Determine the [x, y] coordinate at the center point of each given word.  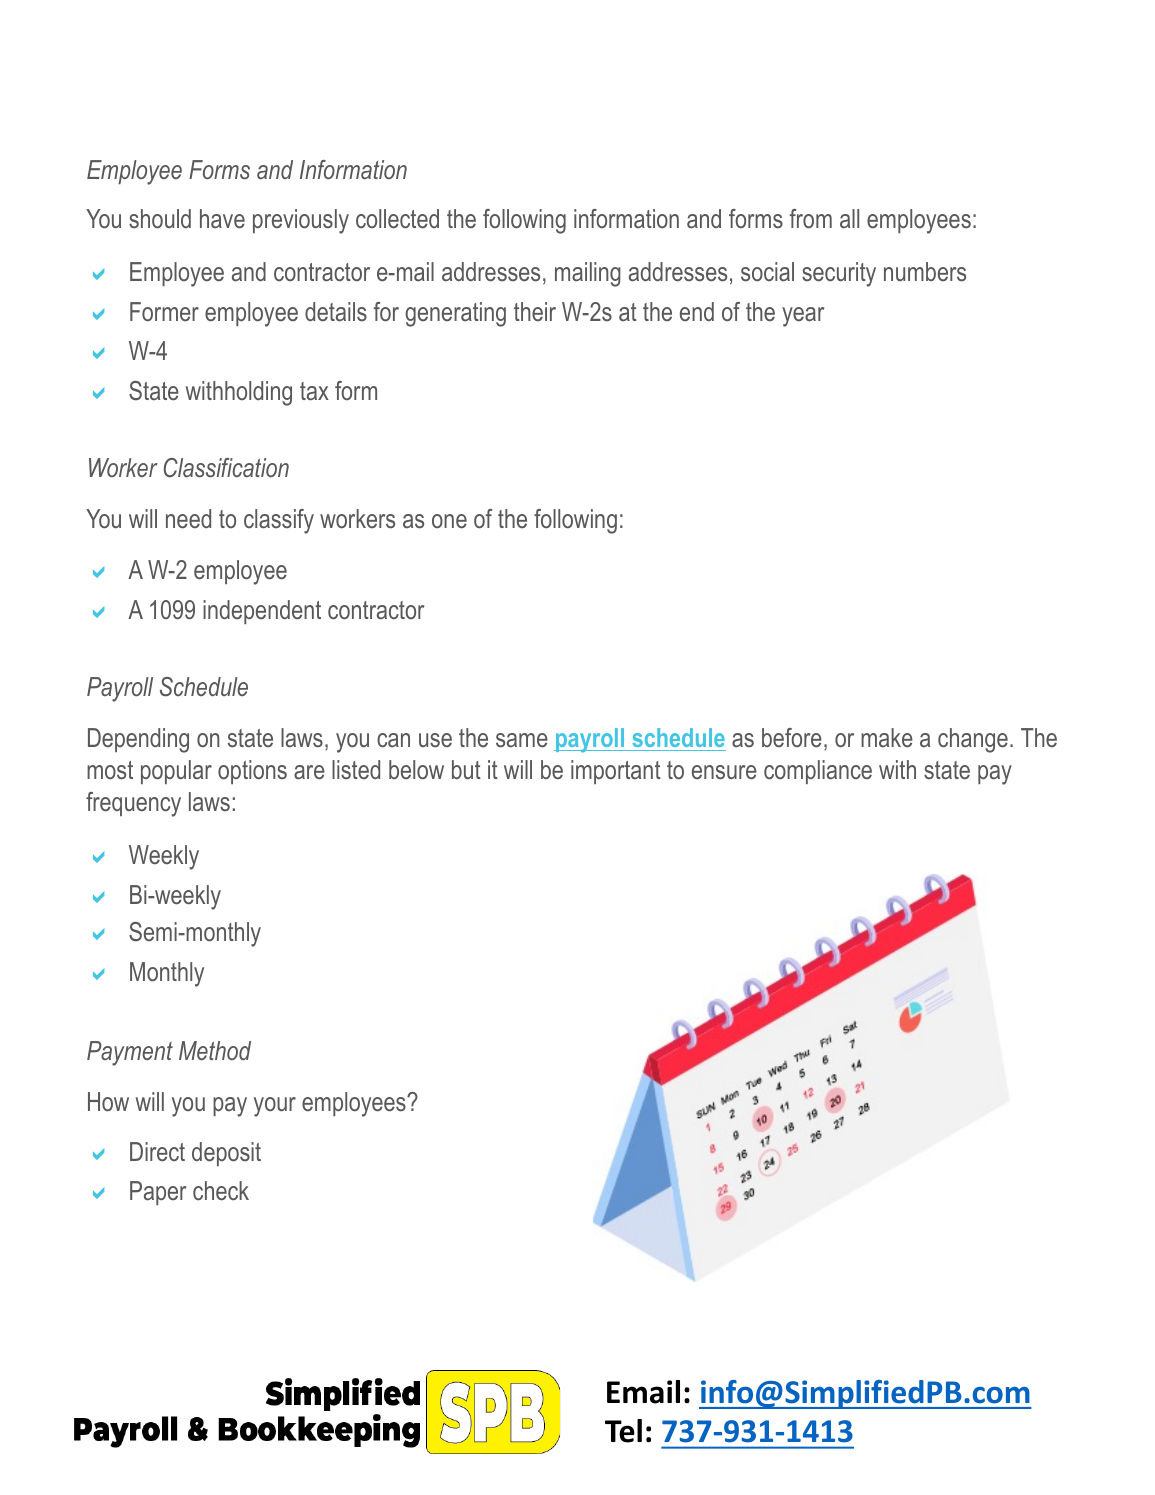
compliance [818, 772]
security [839, 274]
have [222, 219]
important [616, 772]
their [535, 311]
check [221, 1191]
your [275, 1107]
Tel [623, 1431]
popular [176, 772]
